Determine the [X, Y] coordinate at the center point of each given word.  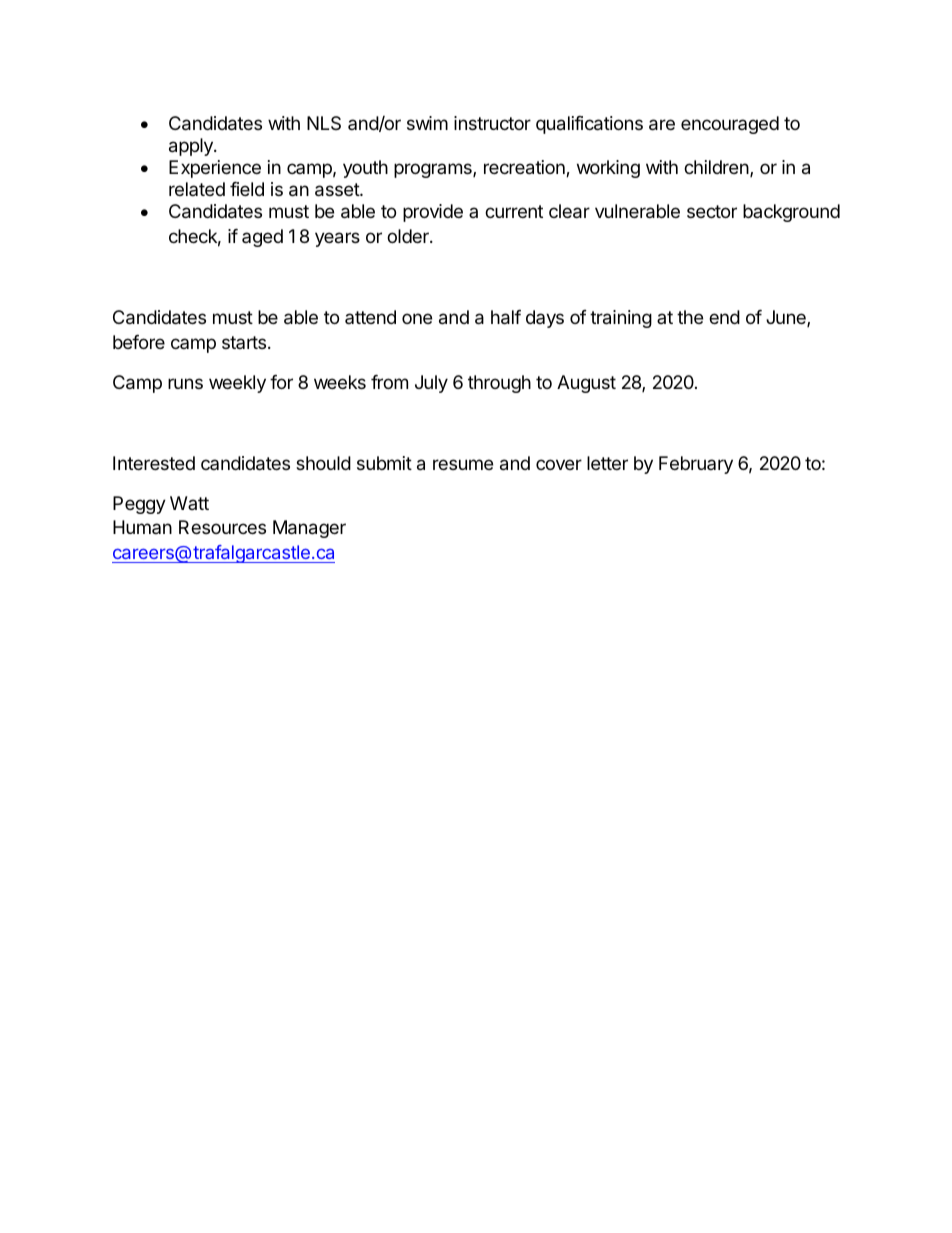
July [431, 384]
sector [712, 211]
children [716, 167]
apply [192, 147]
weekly [237, 384]
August [586, 384]
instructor [492, 123]
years [337, 239]
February [696, 465]
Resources [222, 527]
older [409, 236]
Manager [309, 529]
